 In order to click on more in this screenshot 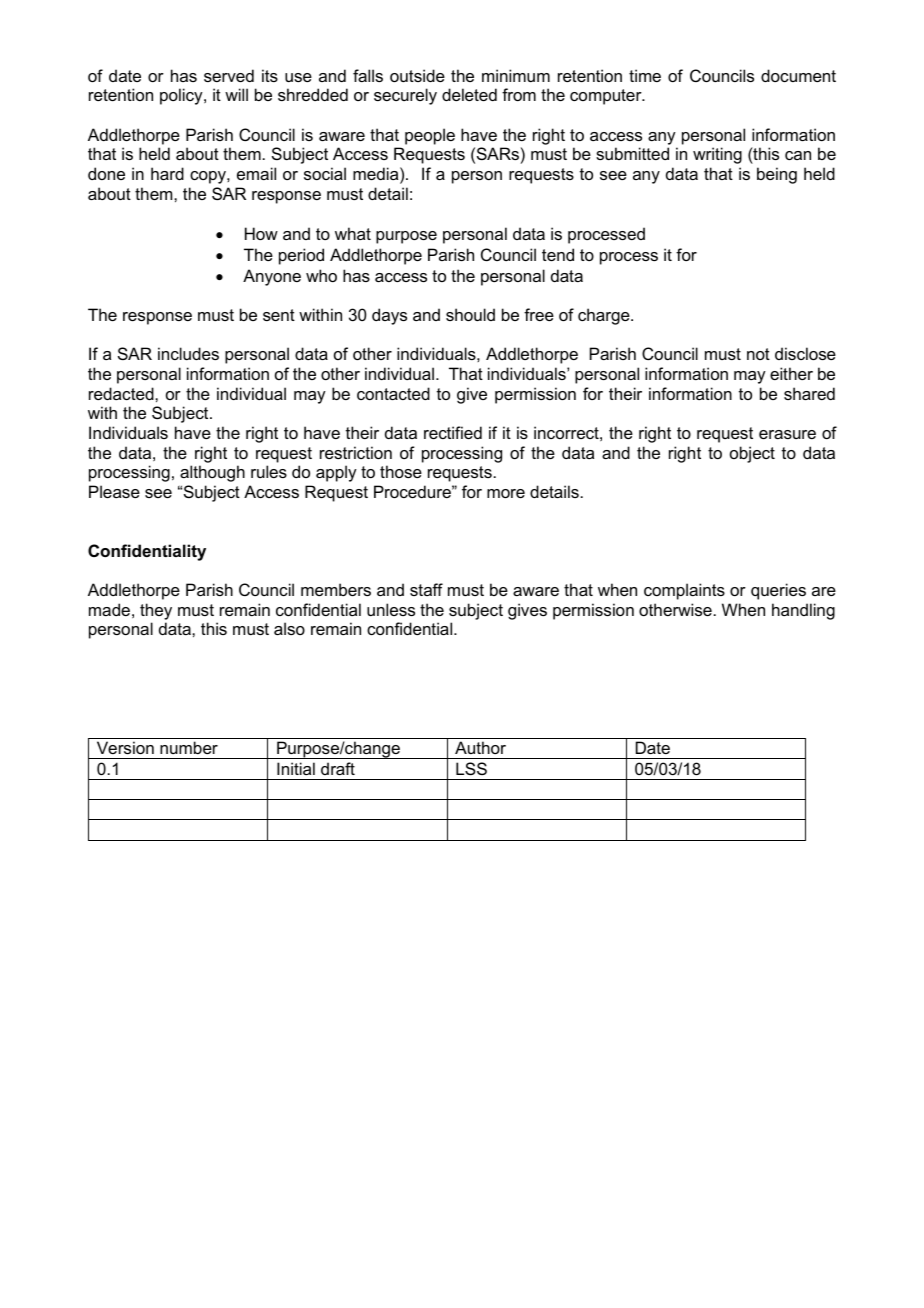, I will do `click(506, 493)`.
